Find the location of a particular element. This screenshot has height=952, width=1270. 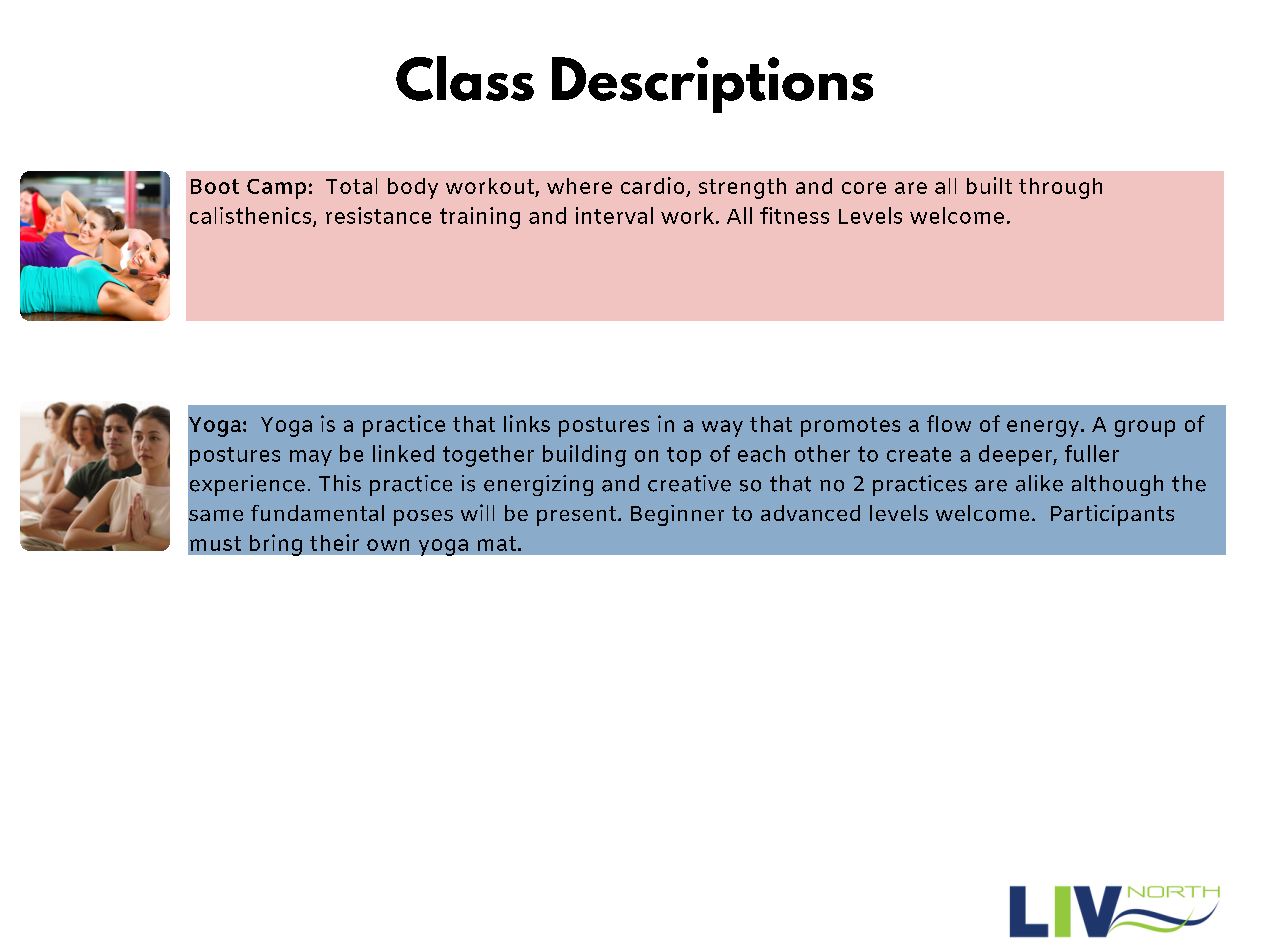

fitness is located at coordinates (794, 215).
